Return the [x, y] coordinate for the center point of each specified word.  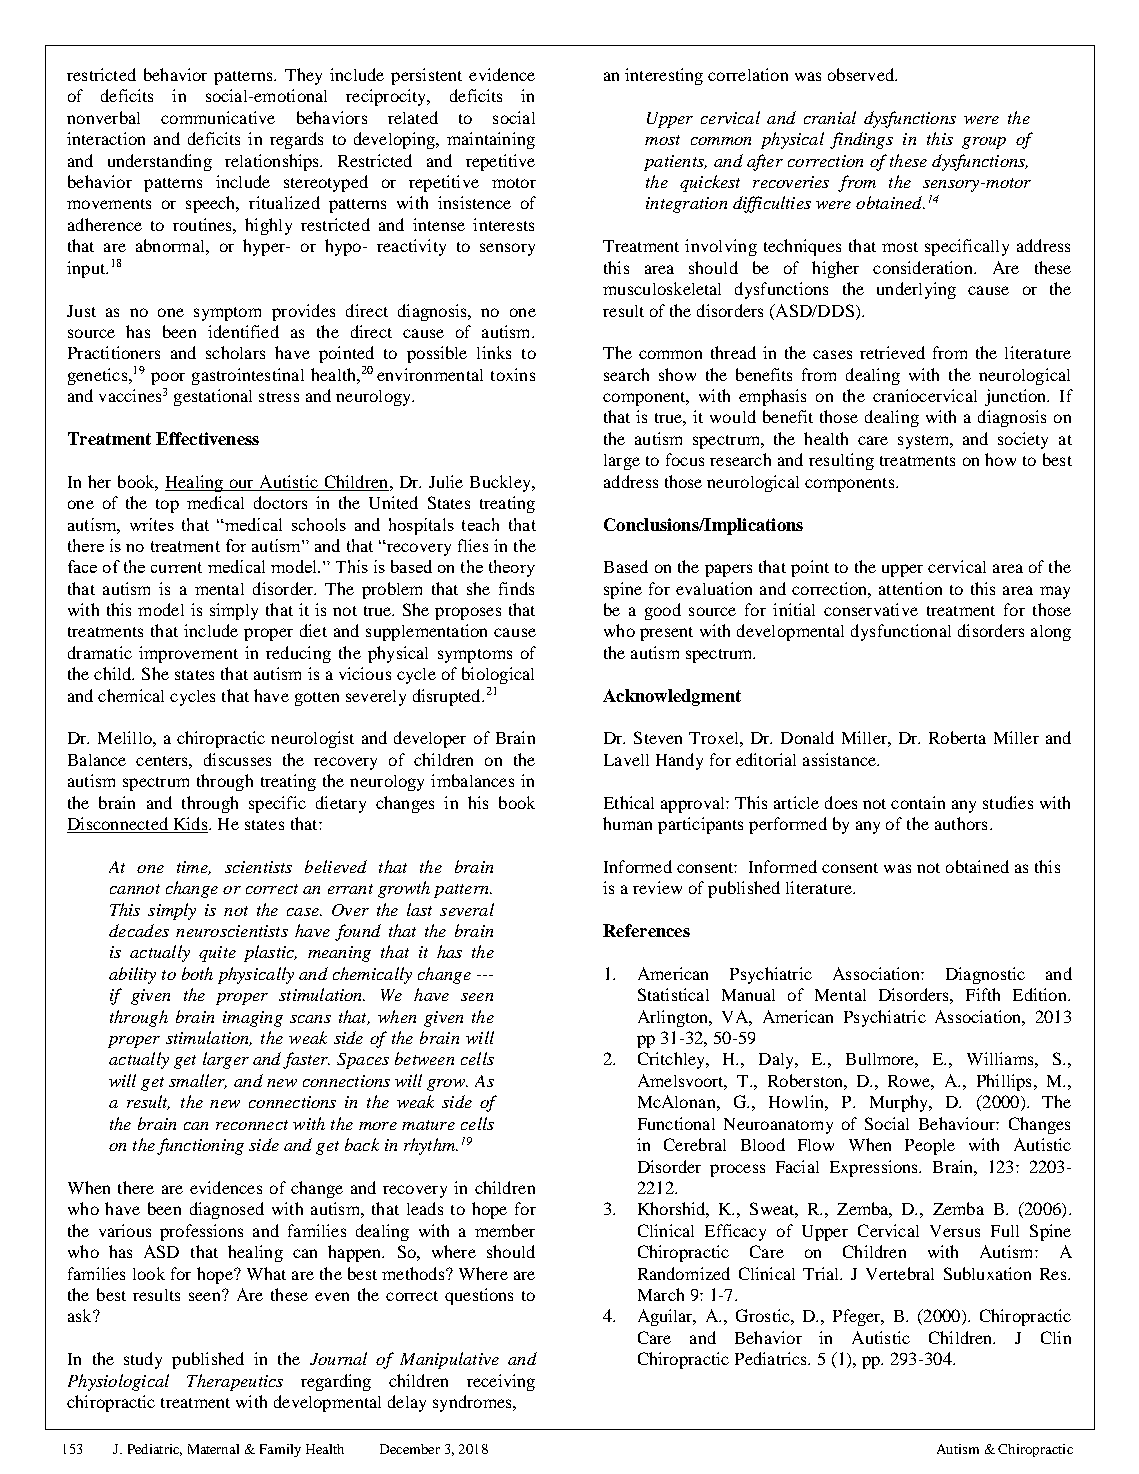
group [984, 143]
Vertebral [900, 1273]
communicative [218, 117]
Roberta [957, 737]
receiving [501, 1382]
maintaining [491, 140]
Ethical [629, 802]
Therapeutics [235, 1382]
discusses [237, 759]
